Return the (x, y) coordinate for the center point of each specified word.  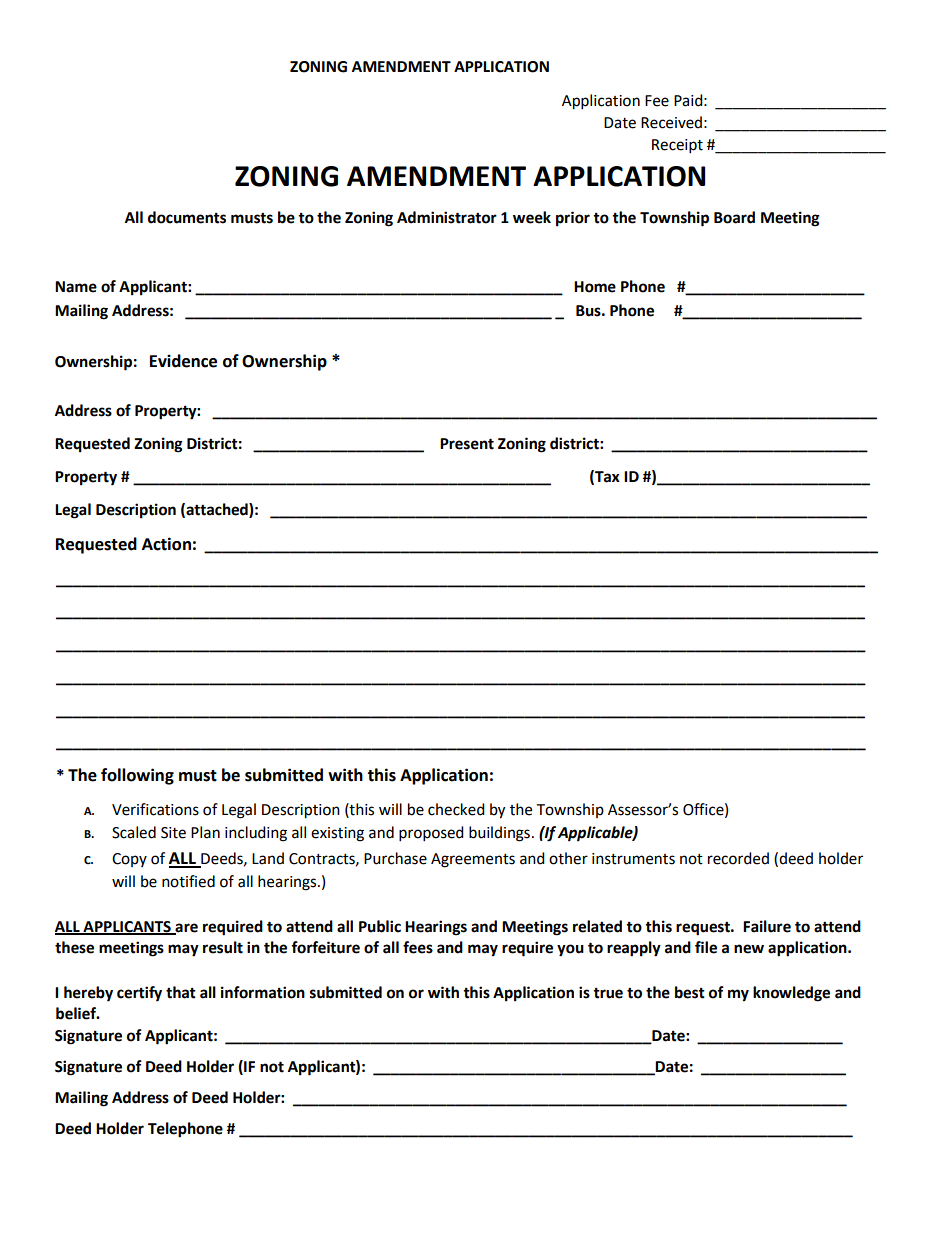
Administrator (447, 217)
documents (187, 217)
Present (467, 444)
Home (595, 287)
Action (166, 544)
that (181, 992)
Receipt (677, 146)
